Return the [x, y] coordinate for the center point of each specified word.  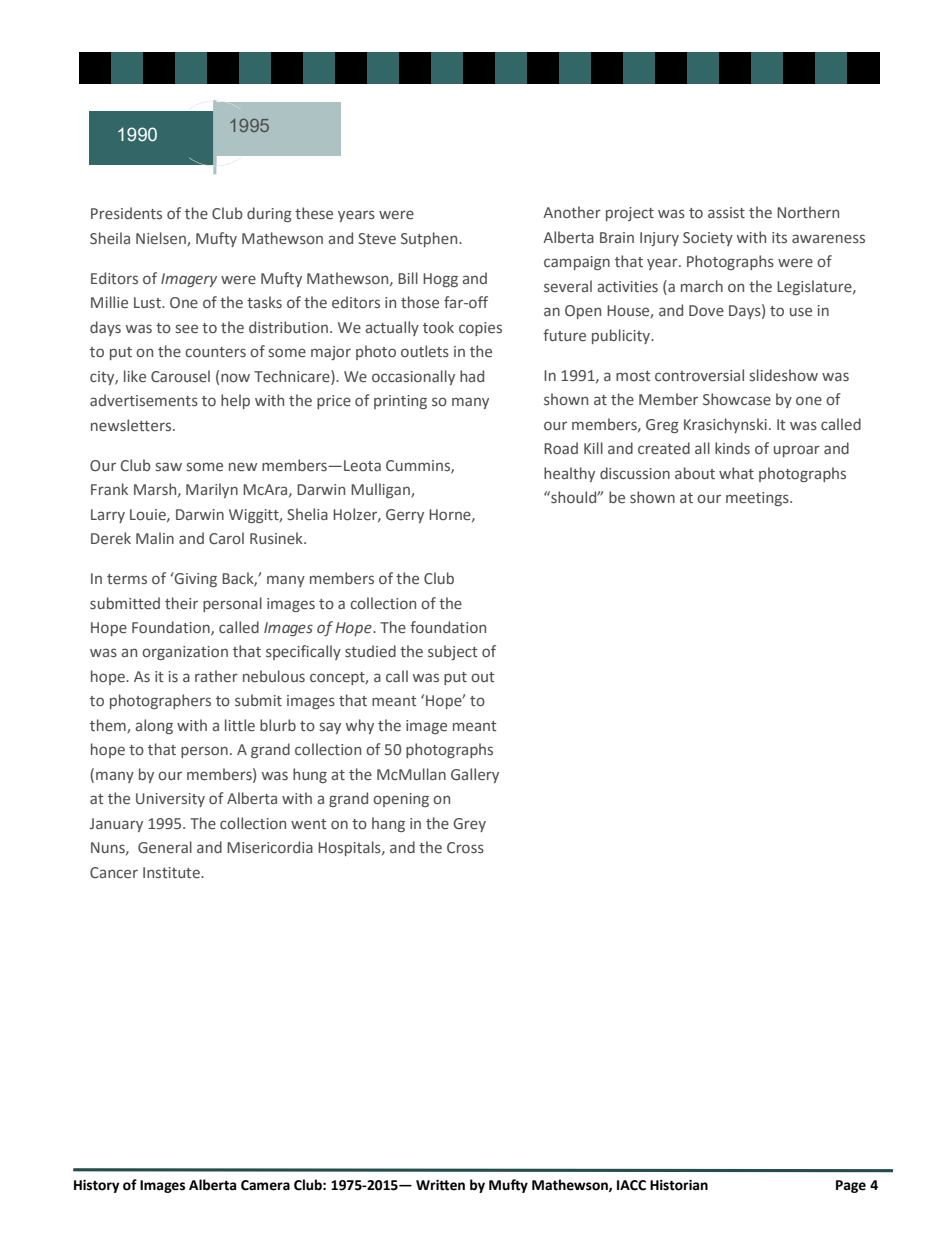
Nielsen [162, 239]
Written [440, 1185]
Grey [469, 825]
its [779, 237]
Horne [451, 515]
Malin [155, 538]
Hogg [440, 280]
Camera [265, 1185]
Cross [465, 847]
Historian [679, 1185]
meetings [758, 499]
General [165, 847]
